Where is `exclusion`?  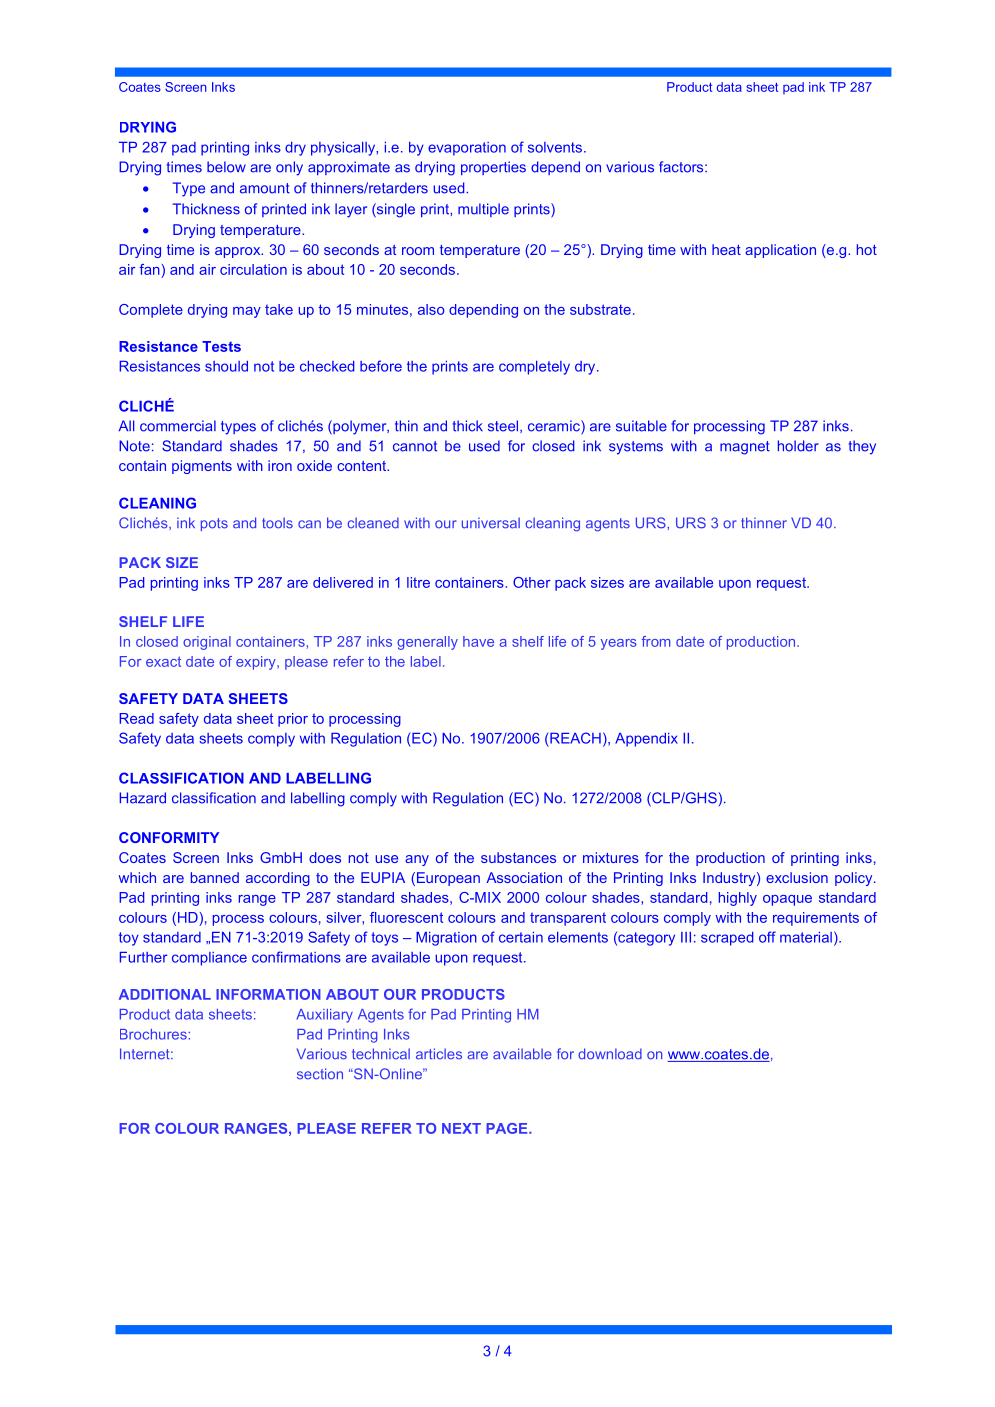 exclusion is located at coordinates (797, 877).
